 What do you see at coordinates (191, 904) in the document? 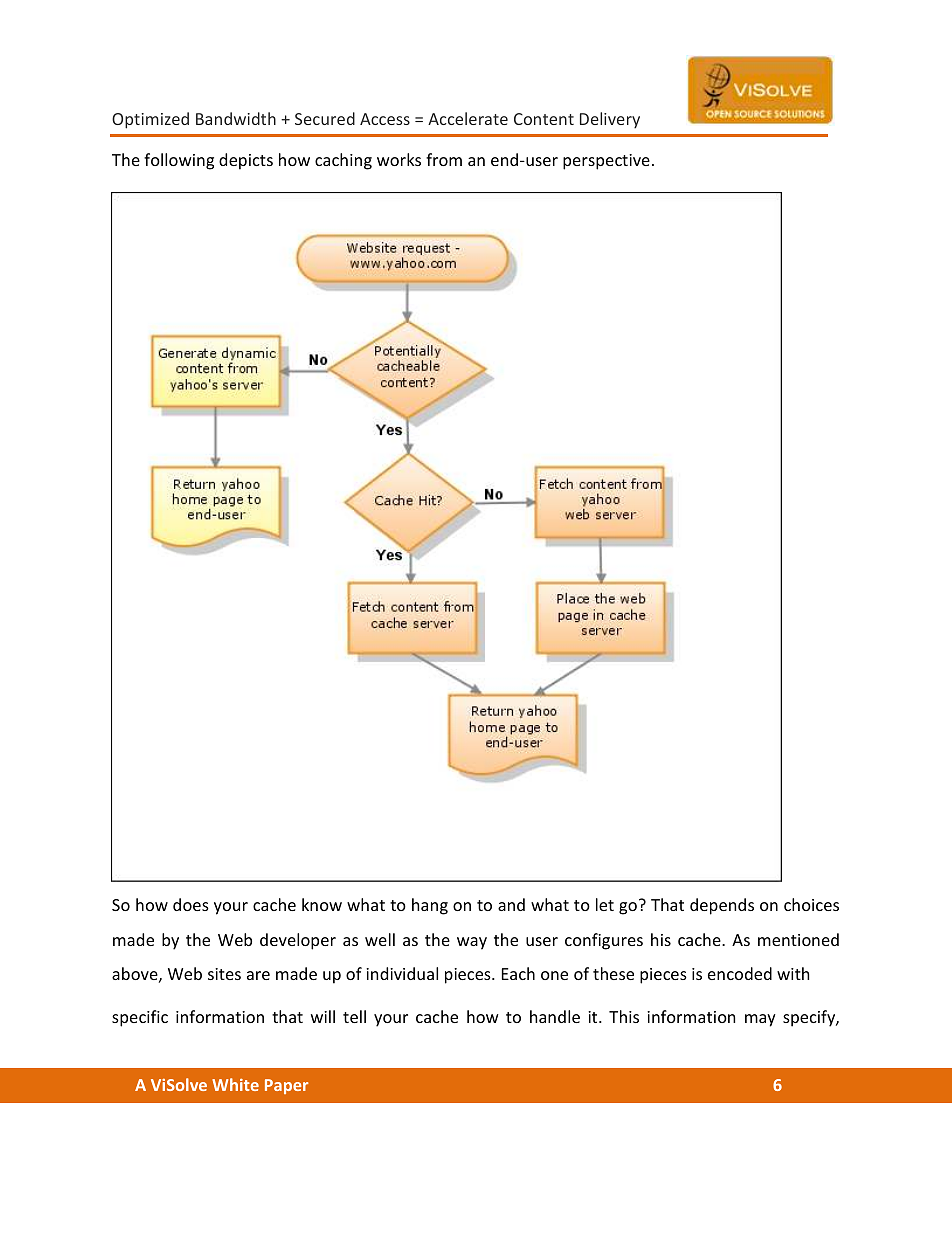
I see `does` at bounding box center [191, 904].
